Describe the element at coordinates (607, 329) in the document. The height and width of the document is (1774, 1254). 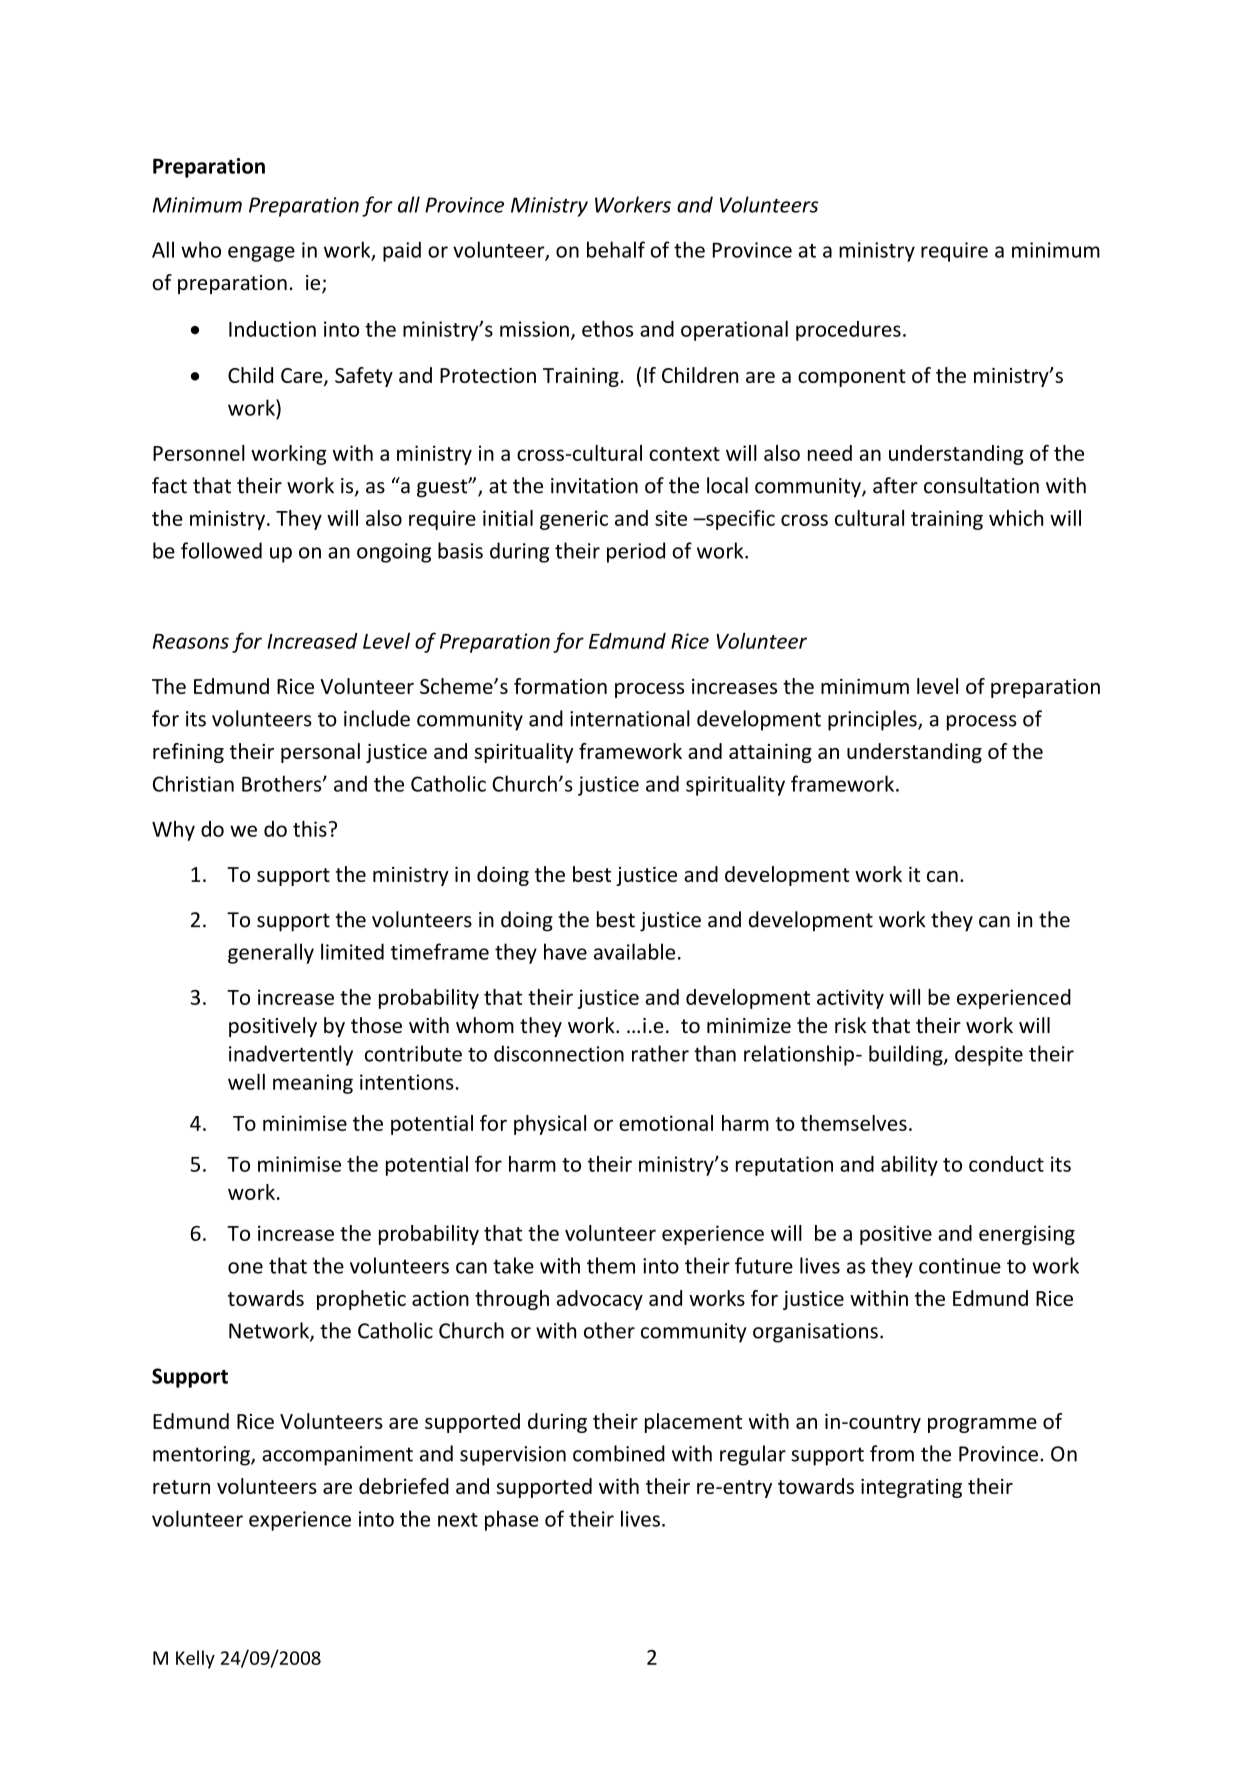
I see `ethos` at that location.
